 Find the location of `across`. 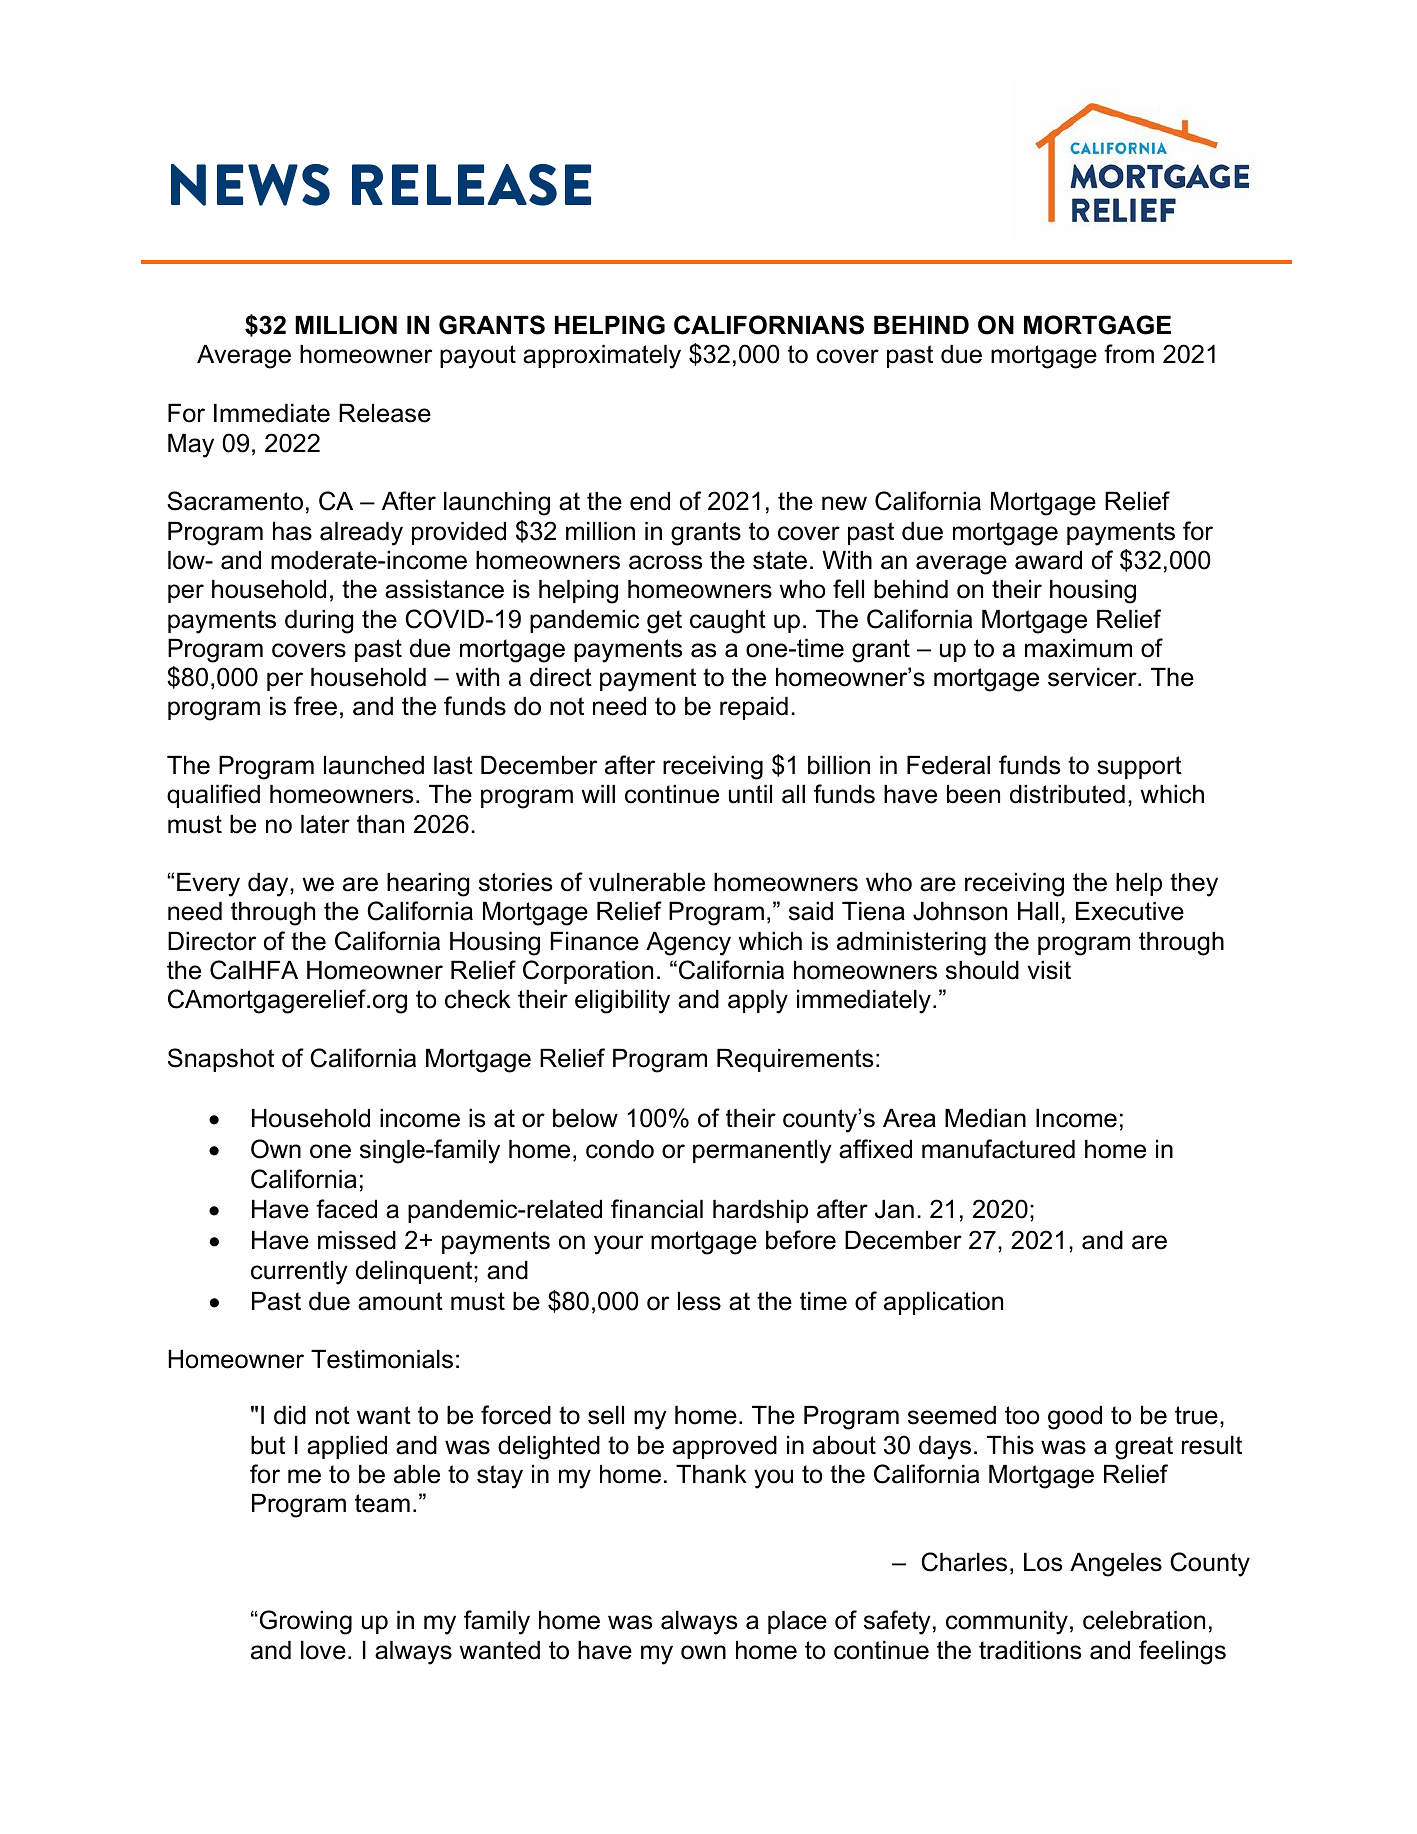

across is located at coordinates (665, 562).
